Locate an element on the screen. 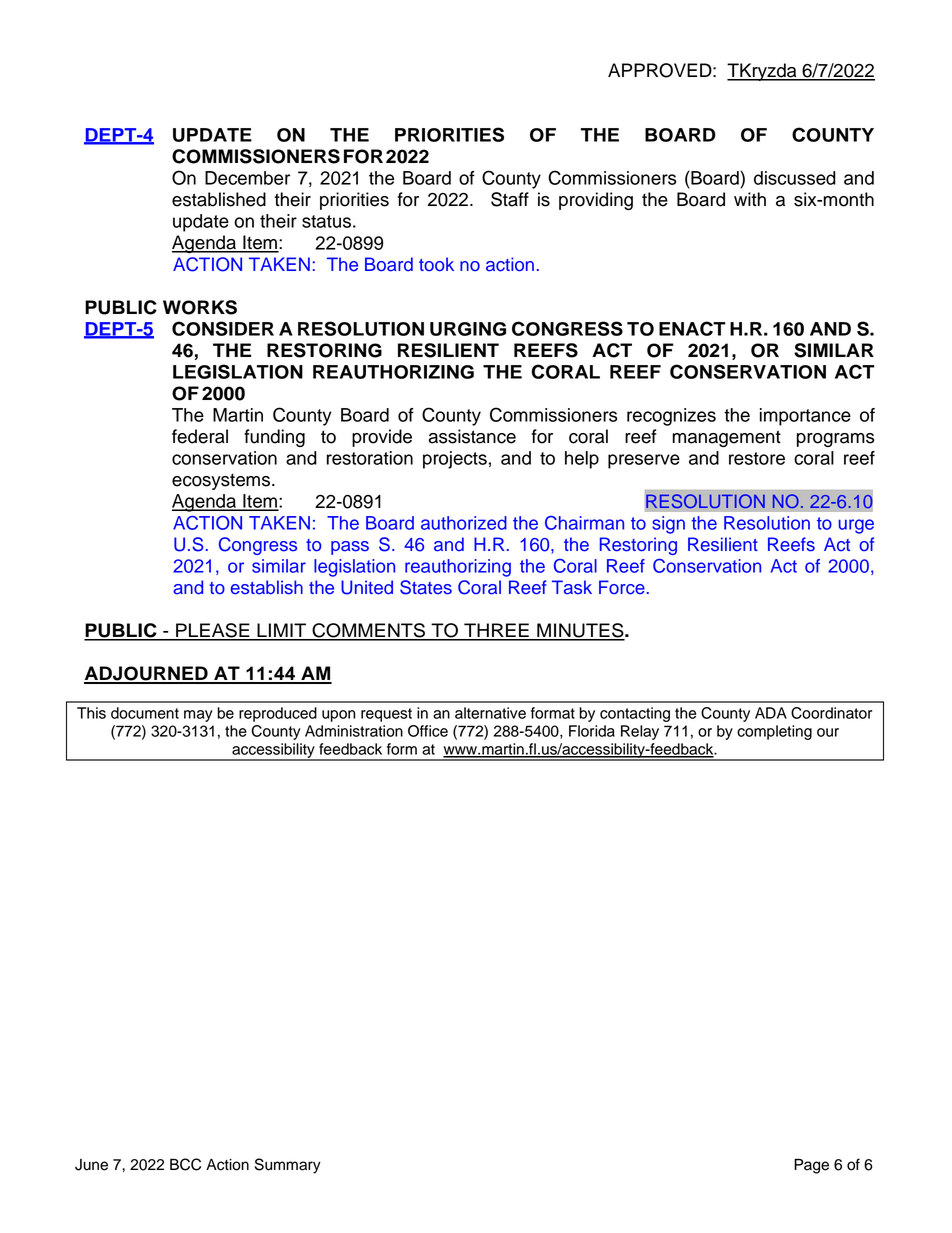  December is located at coordinates (247, 178).
